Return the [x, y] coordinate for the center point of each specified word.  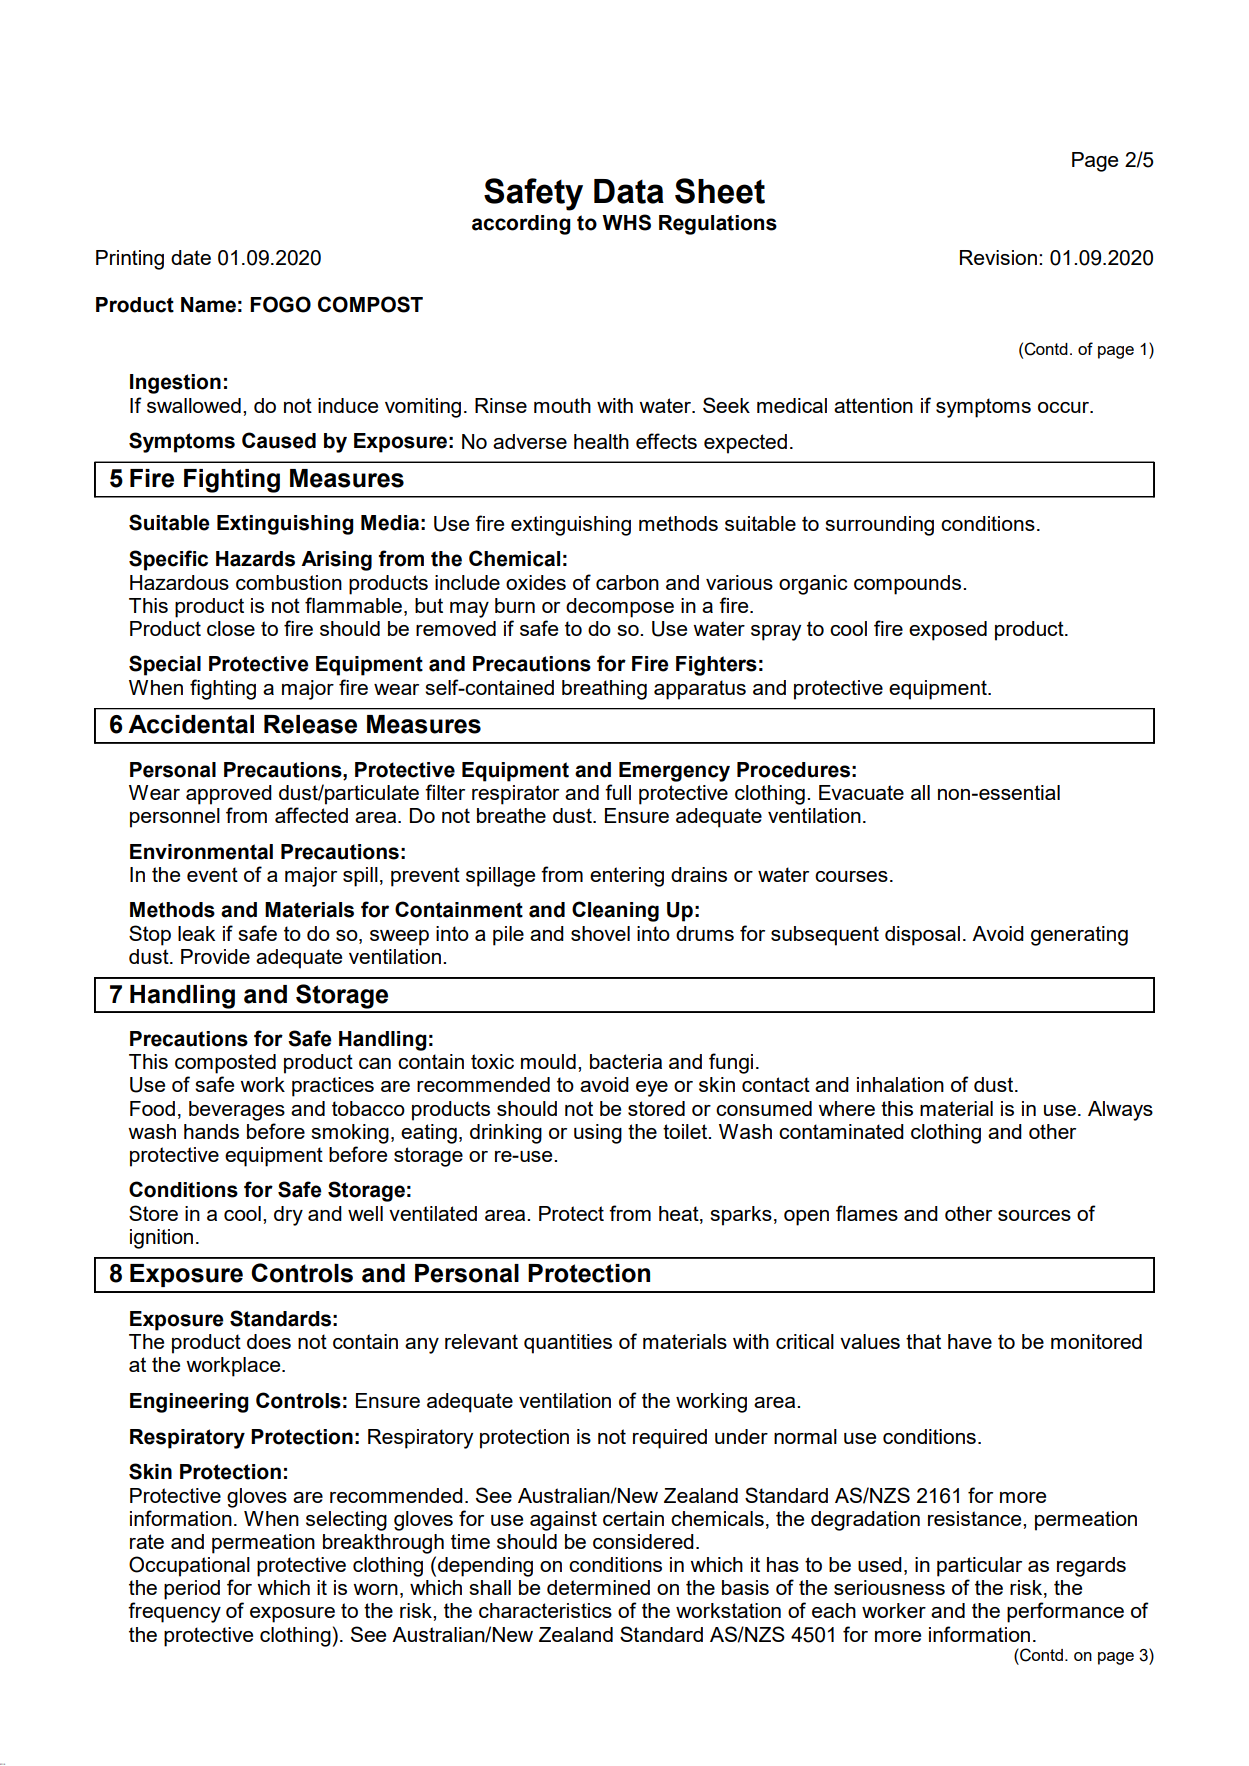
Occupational [189, 1566]
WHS [626, 222]
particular [979, 1567]
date [191, 257]
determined [598, 1587]
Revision [998, 257]
